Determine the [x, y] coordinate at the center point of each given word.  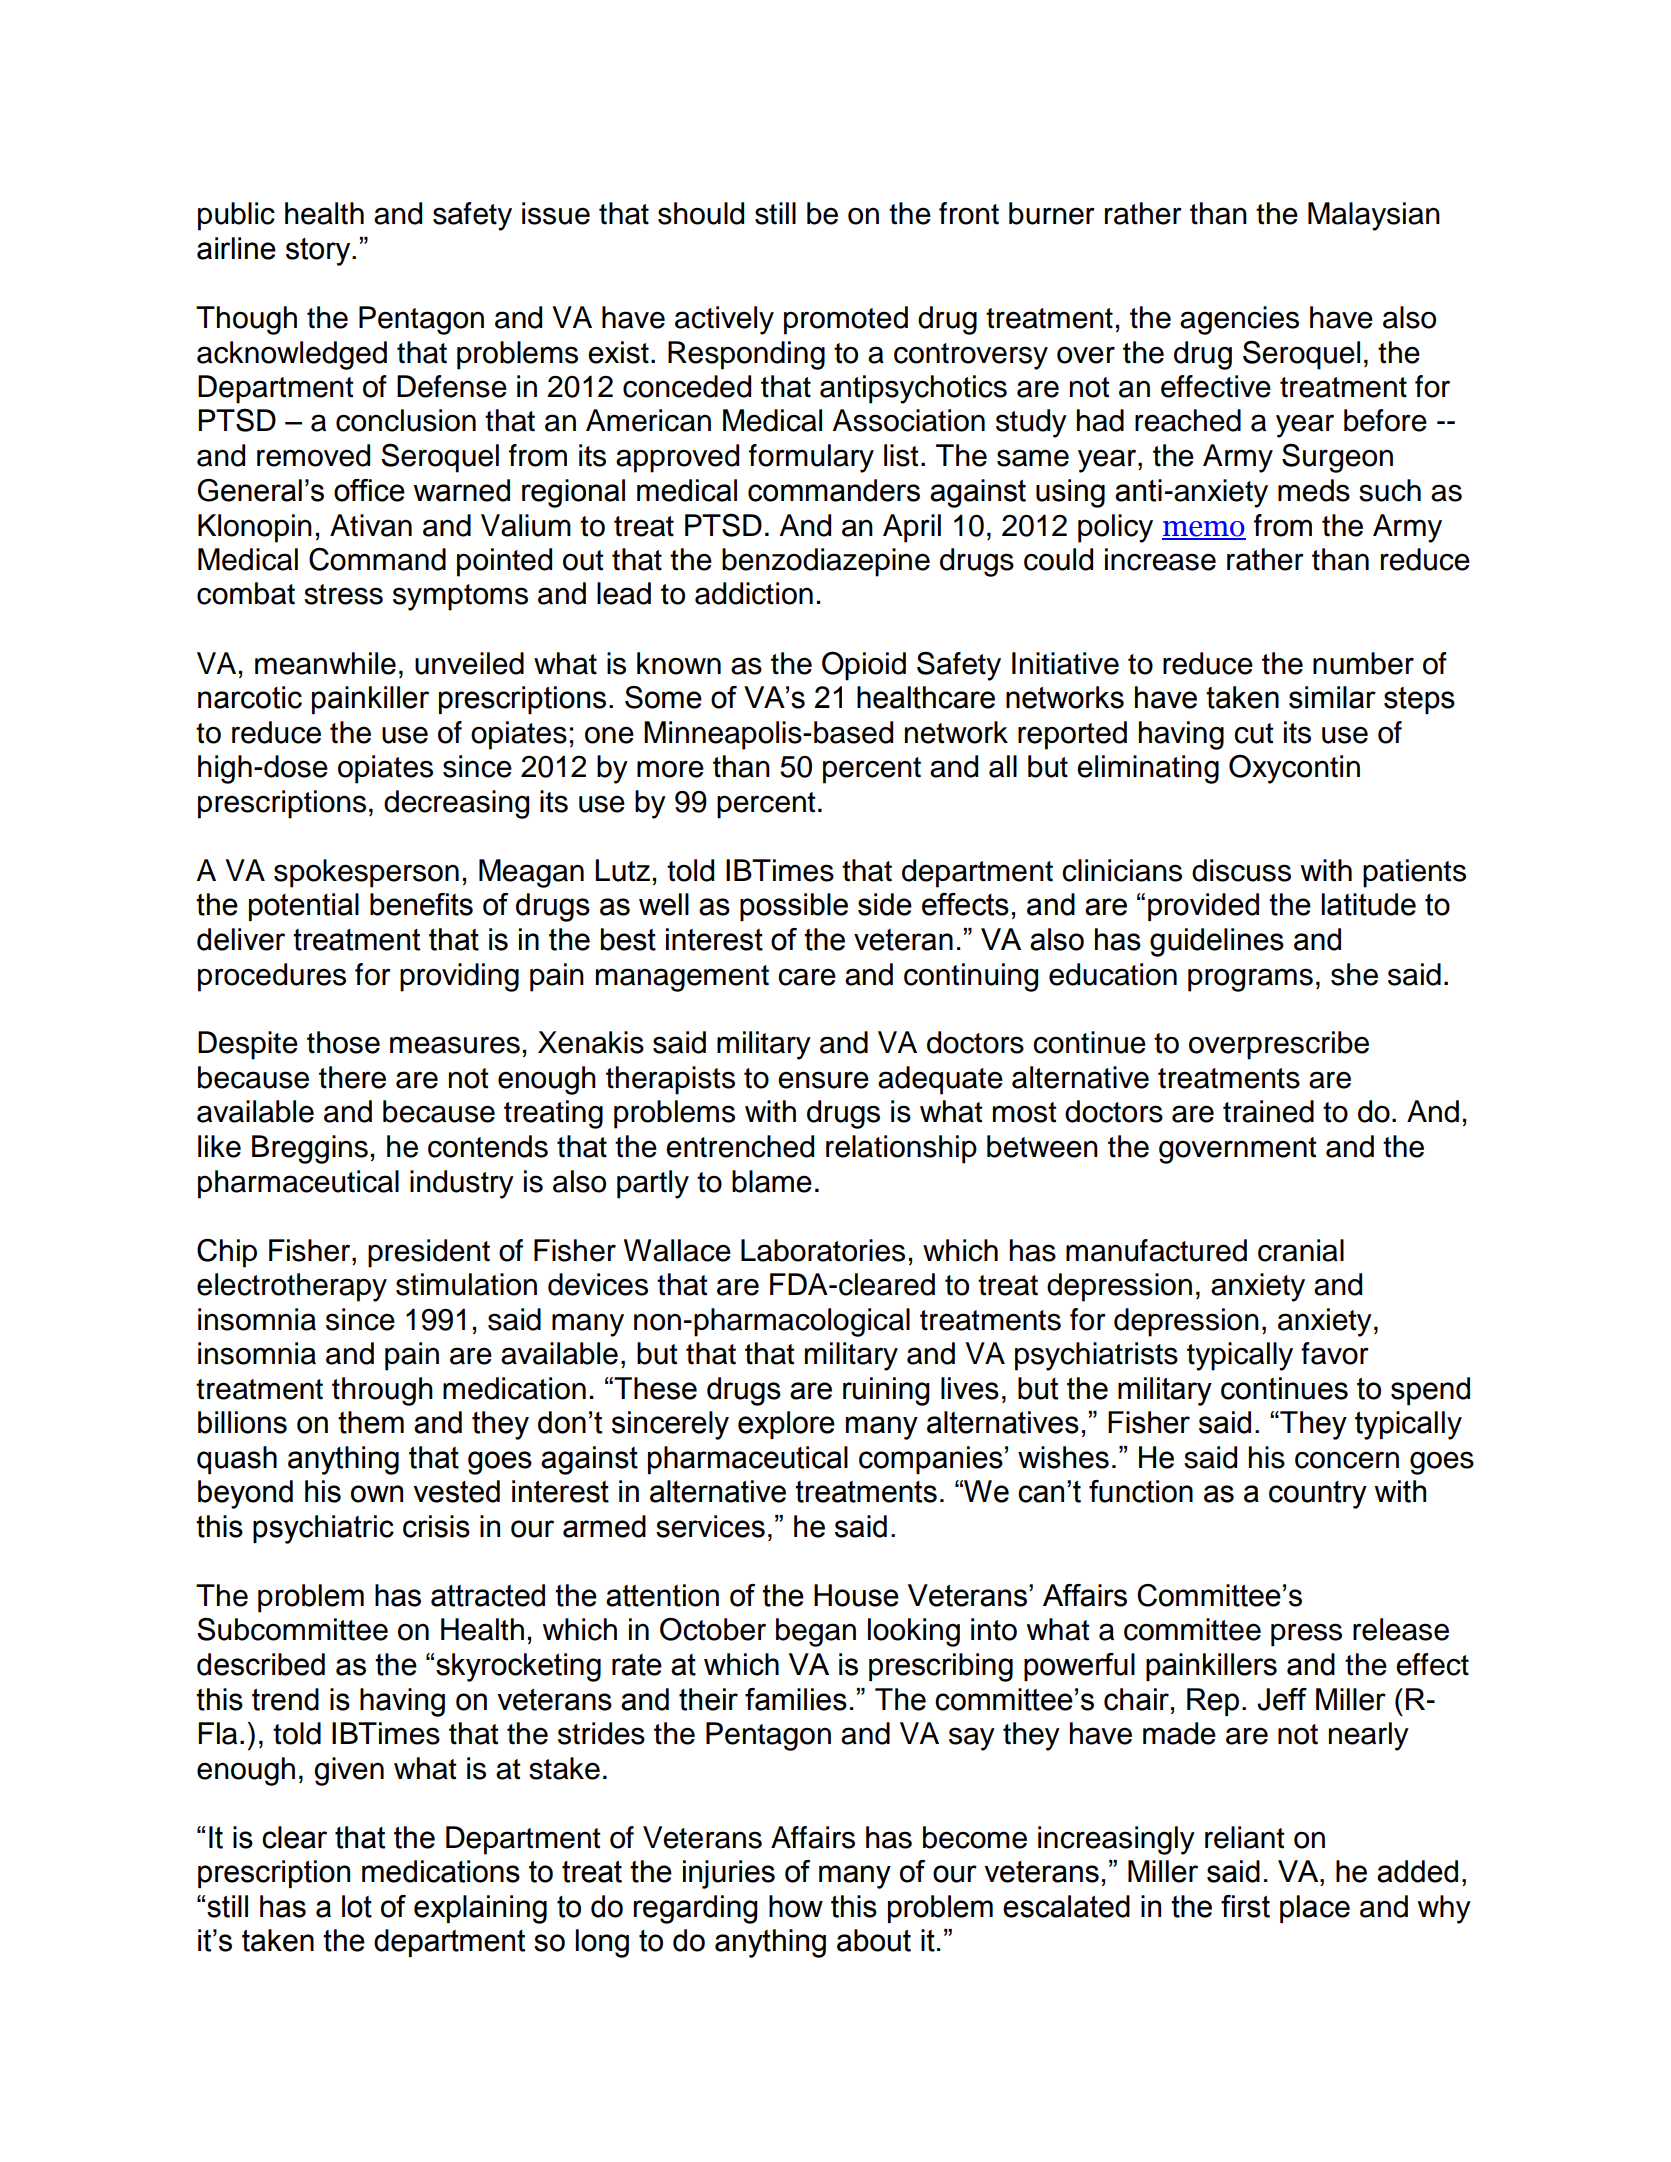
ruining [886, 1391]
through [382, 1391]
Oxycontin [1294, 769]
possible [794, 907]
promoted [846, 320]
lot [357, 1906]
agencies [1239, 320]
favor [1335, 1353]
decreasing [456, 804]
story [319, 252]
